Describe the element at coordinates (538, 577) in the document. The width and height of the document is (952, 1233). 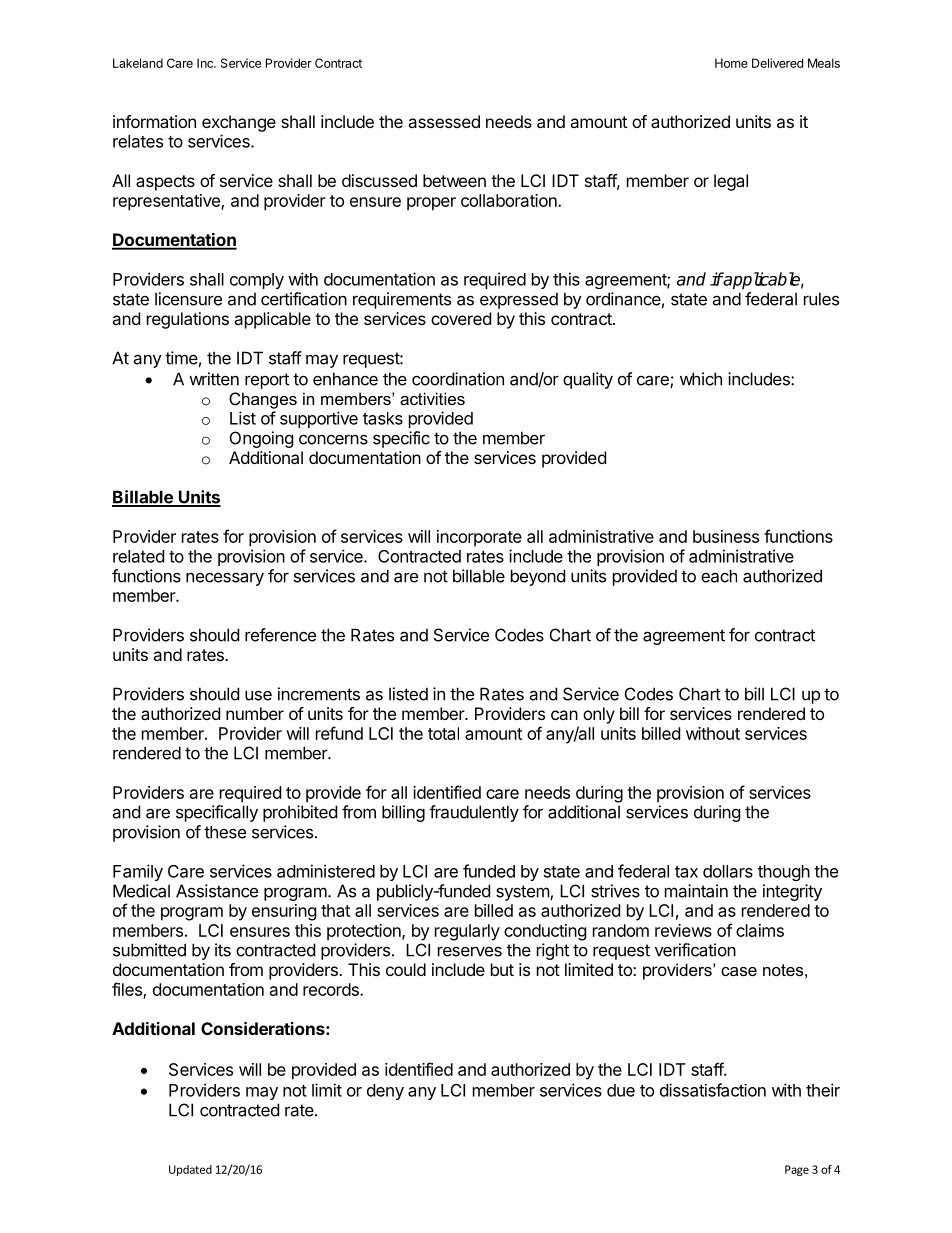
I see `beyond` at that location.
